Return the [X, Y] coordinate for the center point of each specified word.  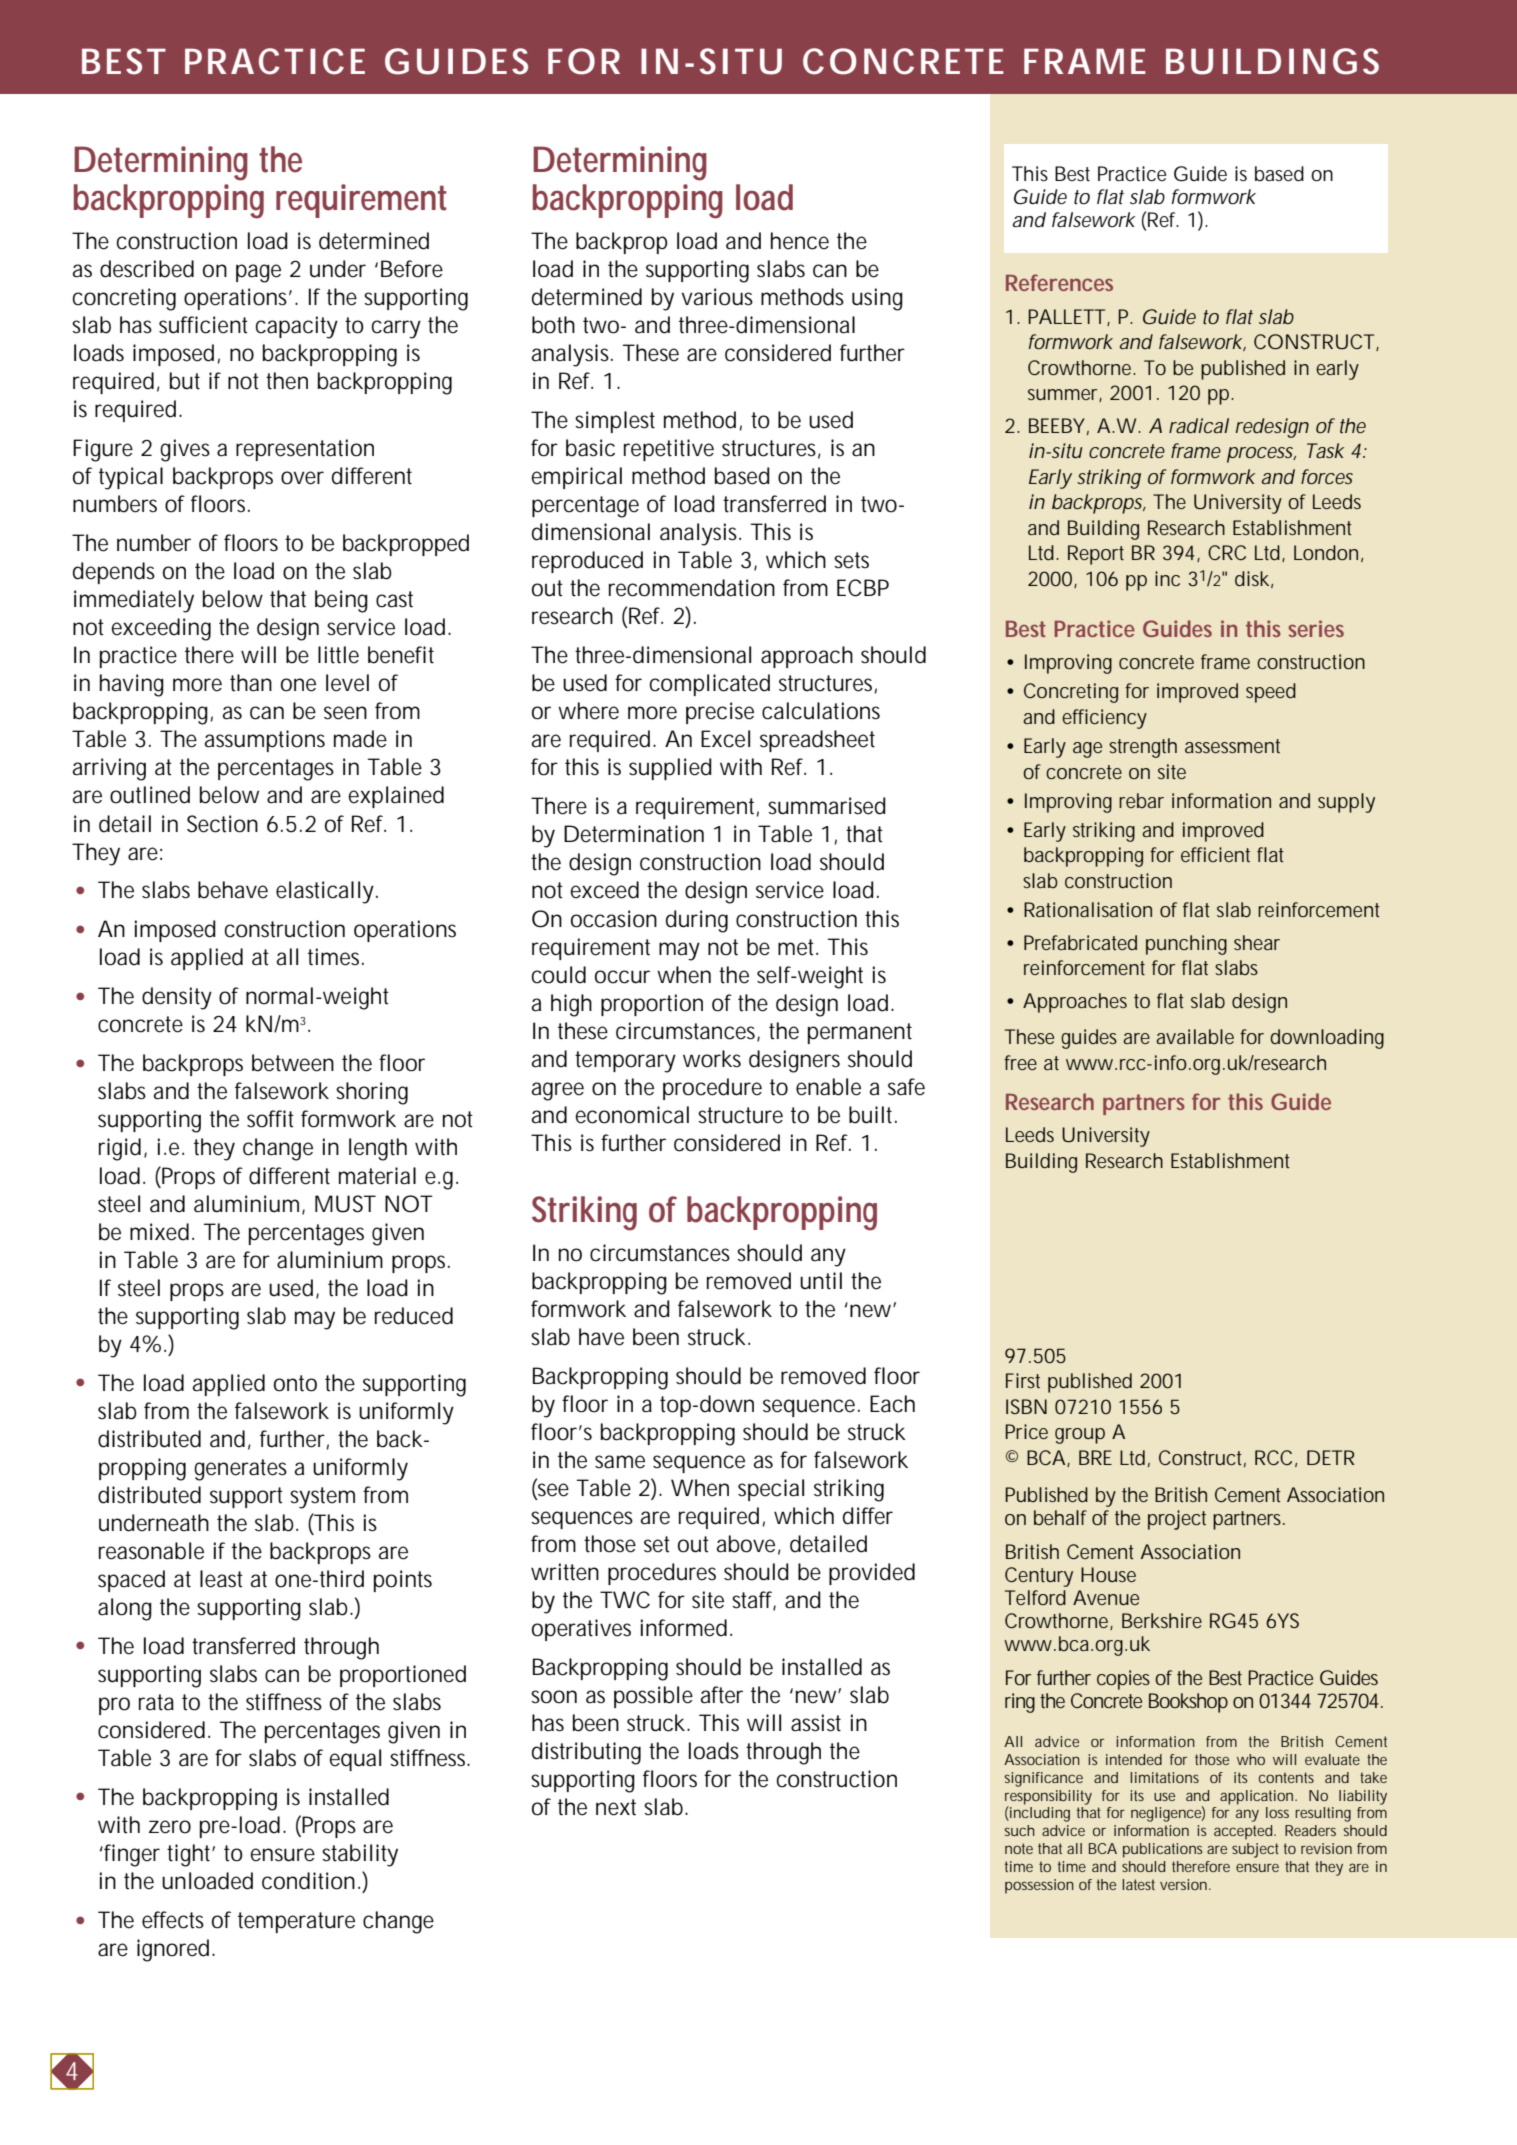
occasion [614, 919]
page [258, 273]
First [1023, 1380]
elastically [325, 892]
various [717, 297]
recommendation [692, 588]
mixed [159, 1232]
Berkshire [1162, 1620]
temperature [296, 1922]
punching [1186, 945]
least [221, 1579]
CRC [1227, 552]
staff [754, 1601]
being [341, 601]
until [821, 1281]
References [1059, 282]
